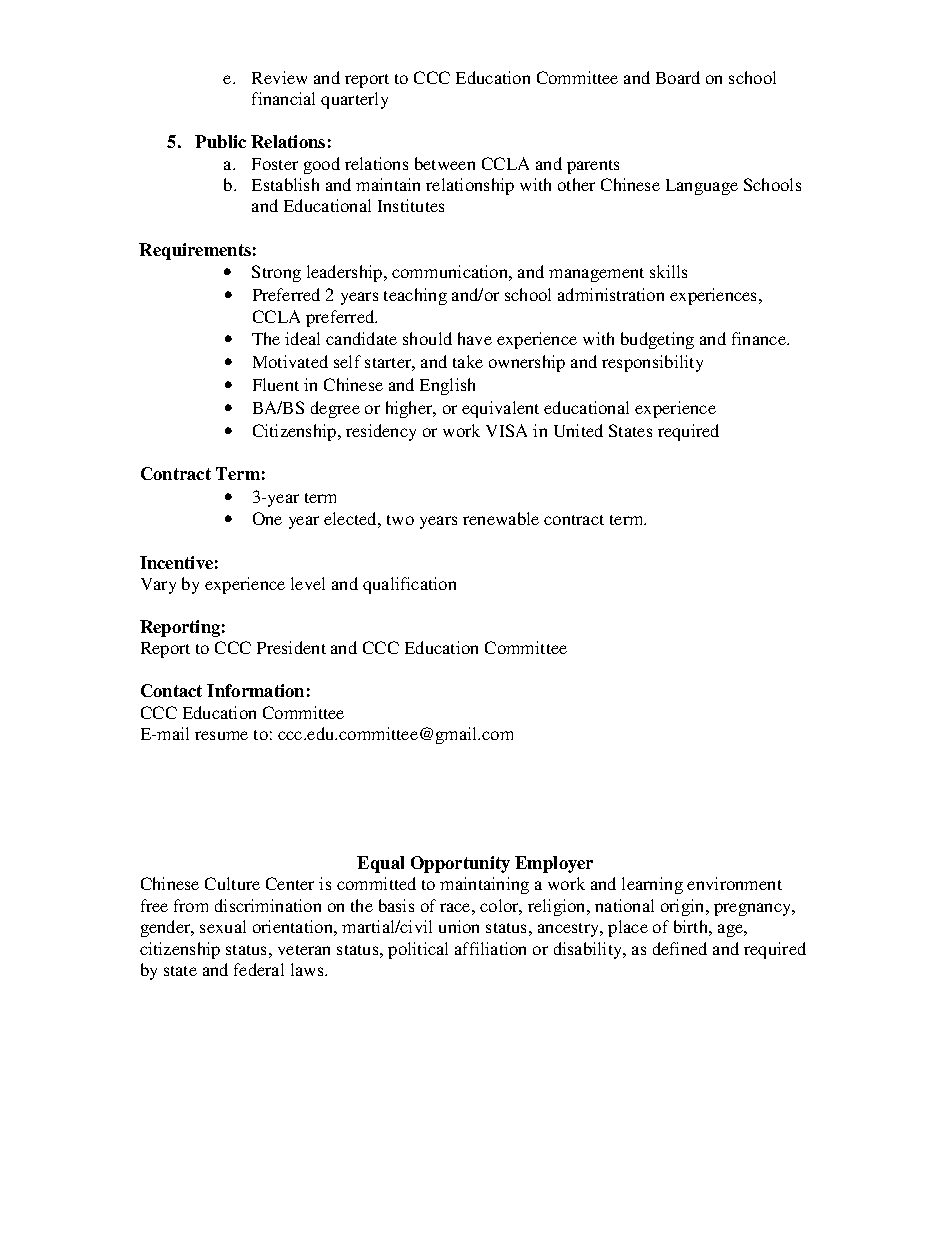 This screenshot has height=1233, width=952. I want to click on One, so click(267, 518).
